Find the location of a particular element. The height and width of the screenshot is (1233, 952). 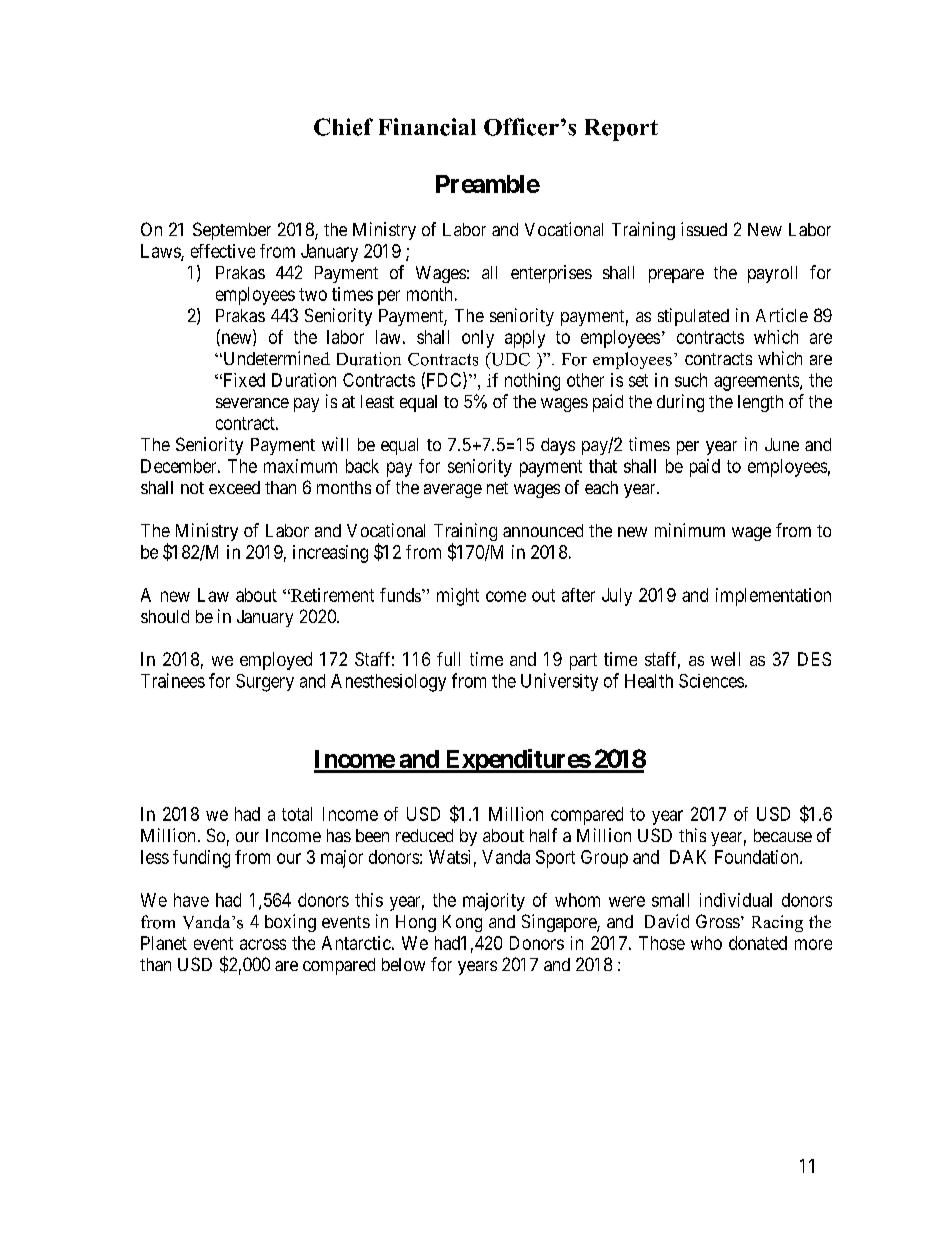

Financial is located at coordinates (427, 127).
